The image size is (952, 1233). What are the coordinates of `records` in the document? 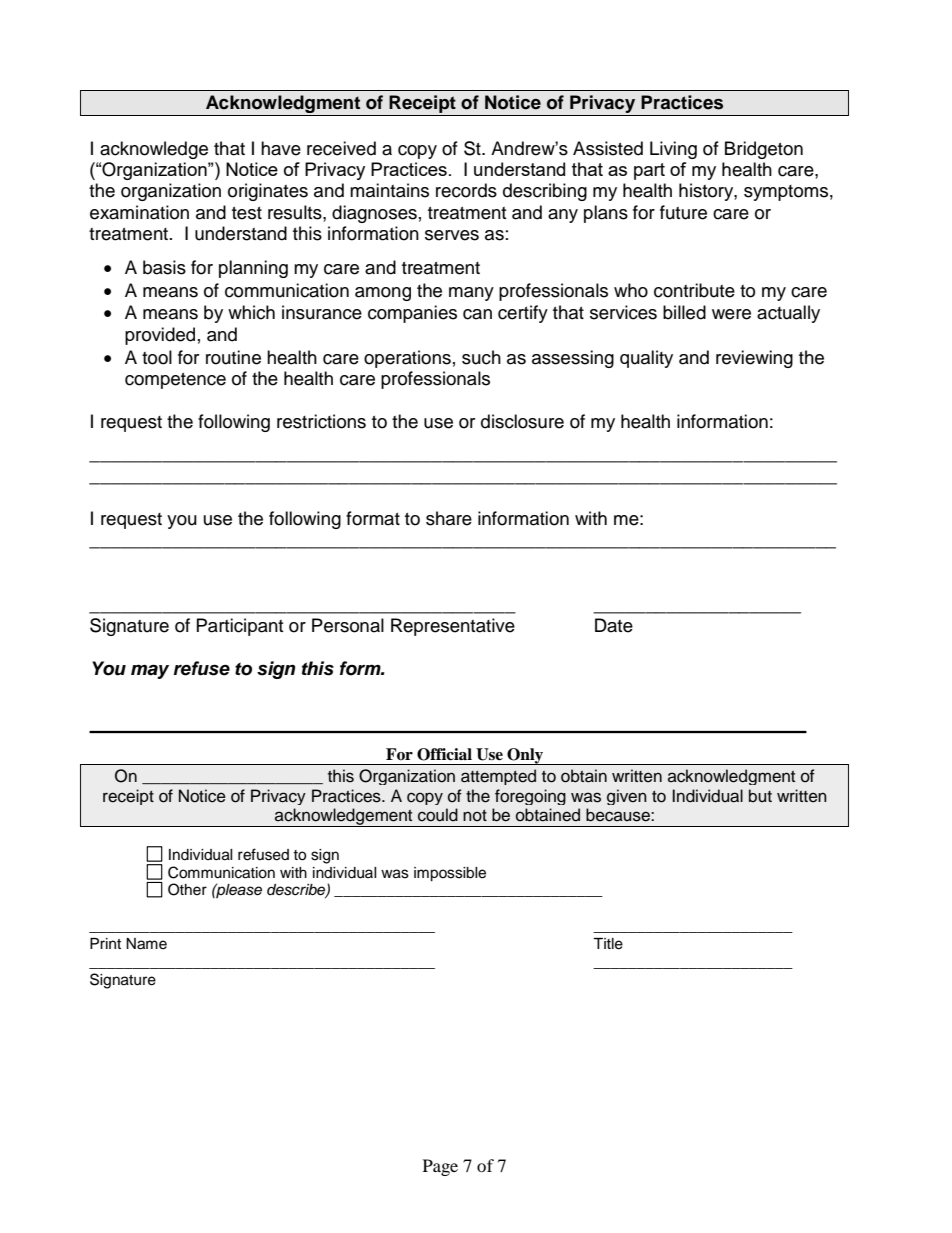 It's located at (466, 190).
